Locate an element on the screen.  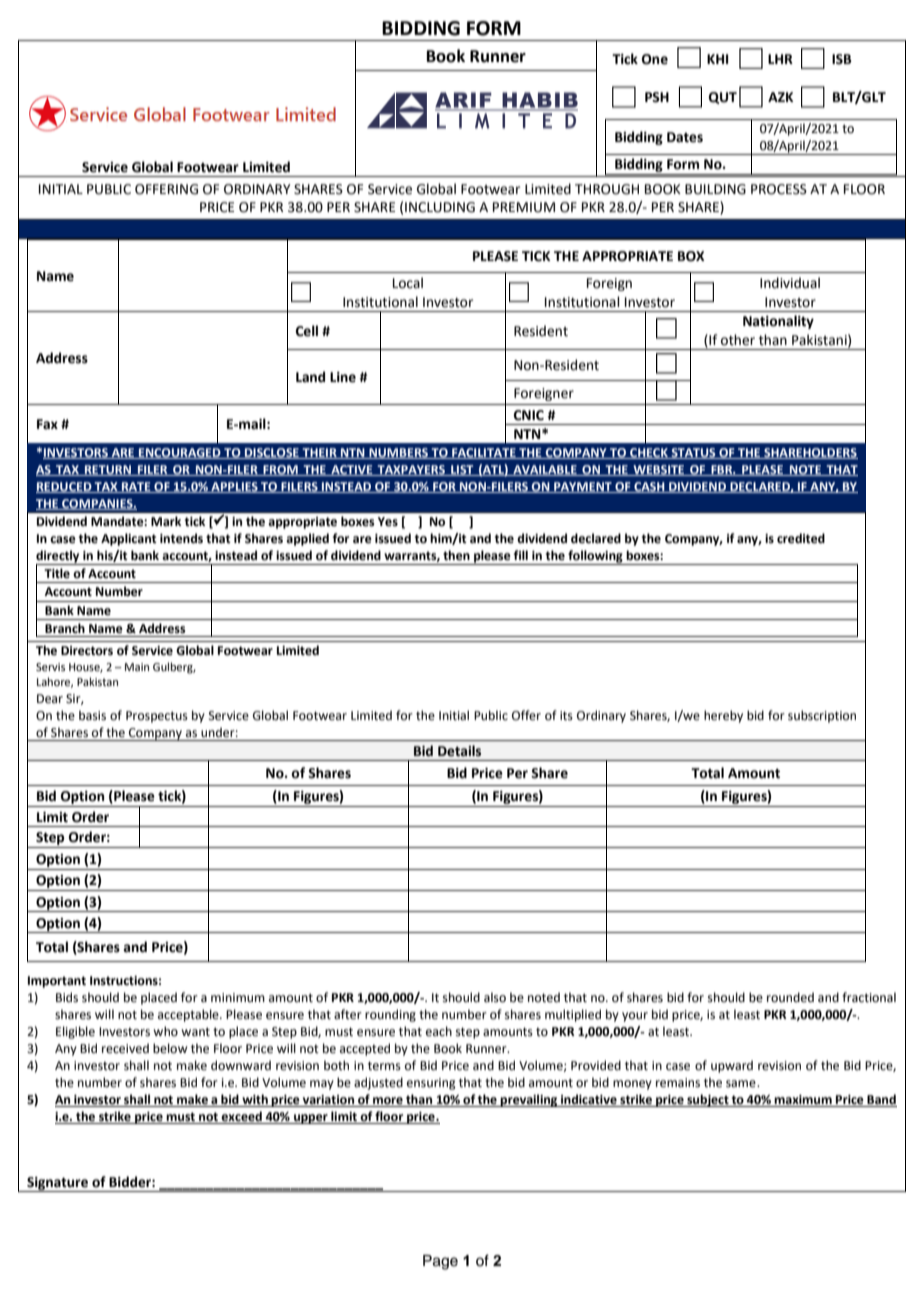
subscription is located at coordinates (822, 716).
